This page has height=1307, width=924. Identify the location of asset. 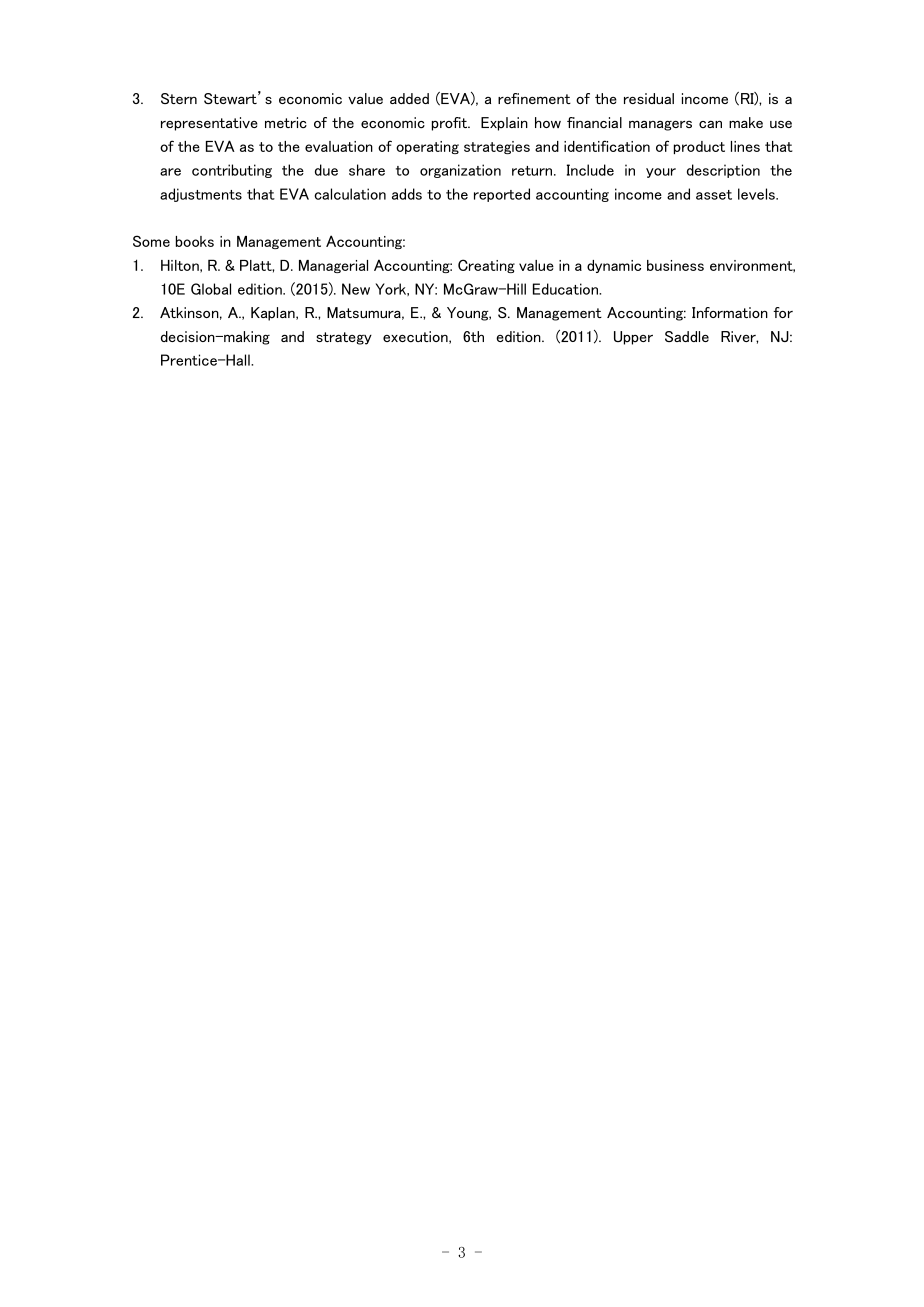
(714, 195).
